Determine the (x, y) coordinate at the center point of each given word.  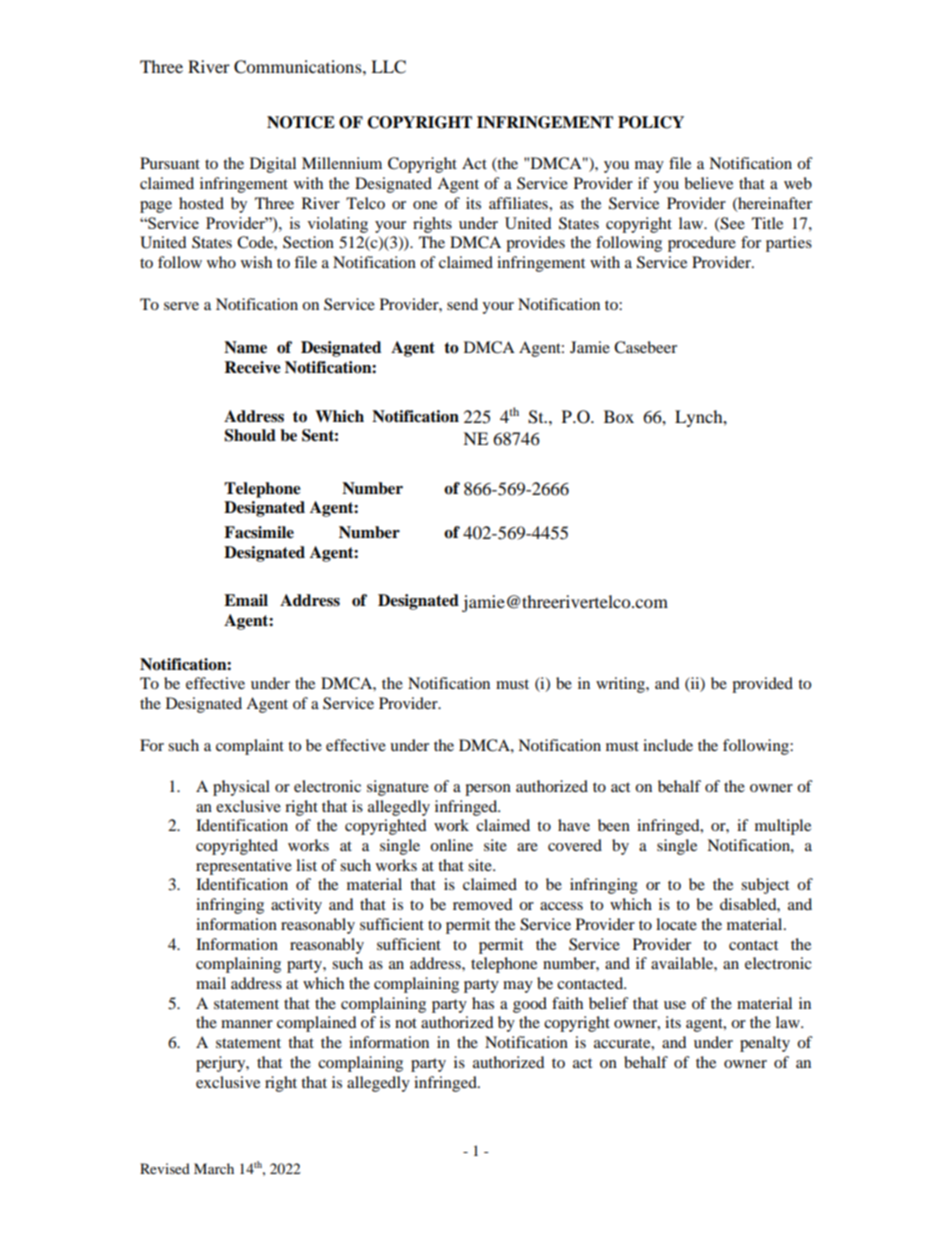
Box (619, 416)
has (483, 1003)
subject (765, 886)
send (462, 304)
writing (621, 685)
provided (762, 685)
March (214, 1168)
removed (483, 904)
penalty (765, 1044)
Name (245, 347)
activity (296, 906)
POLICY (651, 122)
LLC (388, 67)
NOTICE (301, 122)
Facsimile (259, 532)
